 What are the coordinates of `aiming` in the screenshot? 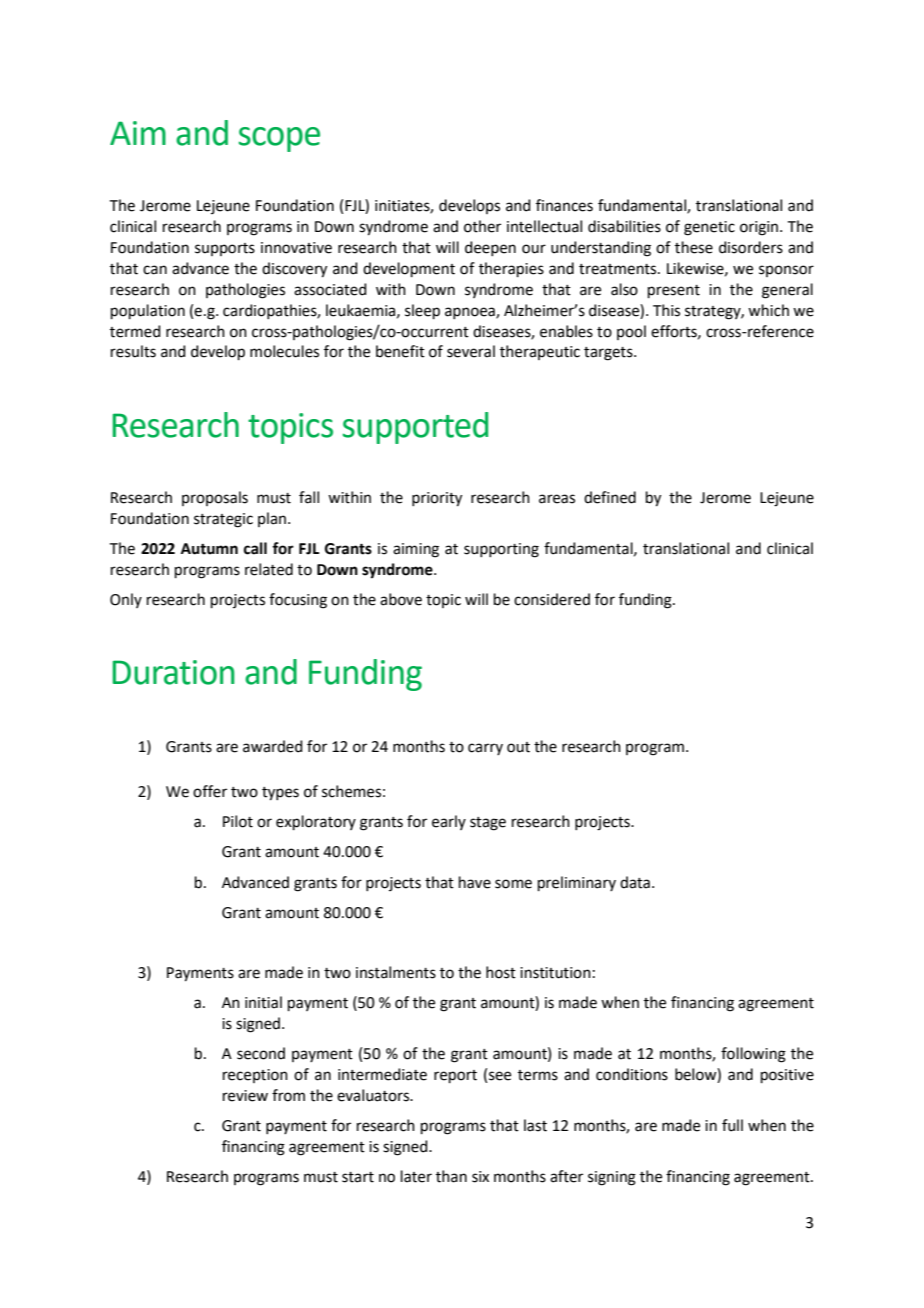 It's located at (416, 550).
